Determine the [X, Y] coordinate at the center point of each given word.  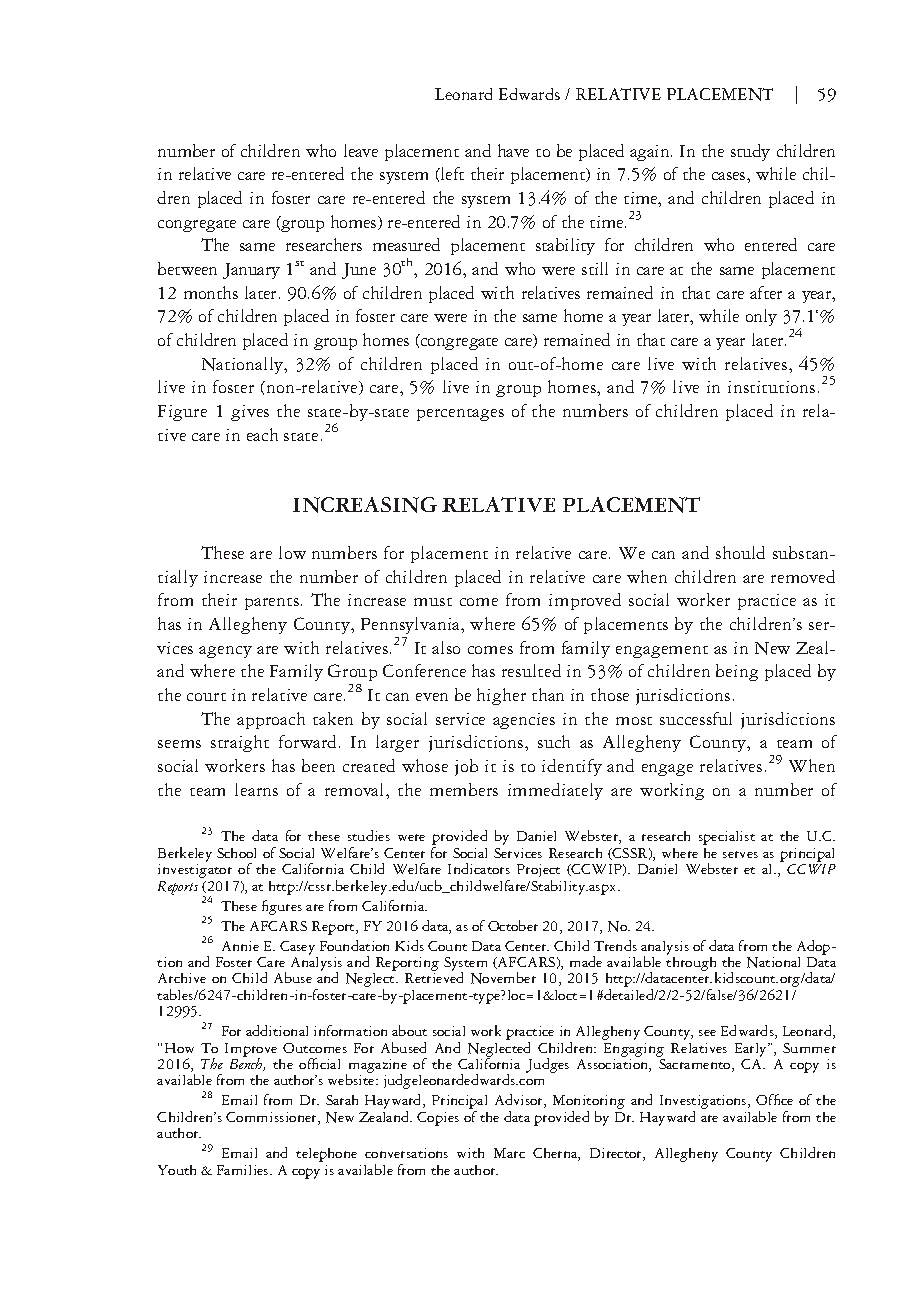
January [251, 271]
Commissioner [272, 1118]
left [451, 173]
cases [730, 176]
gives [250, 413]
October [513, 925]
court [206, 697]
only [761, 317]
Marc [509, 1153]
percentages [460, 415]
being [737, 672]
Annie [240, 946]
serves [740, 854]
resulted [531, 670]
